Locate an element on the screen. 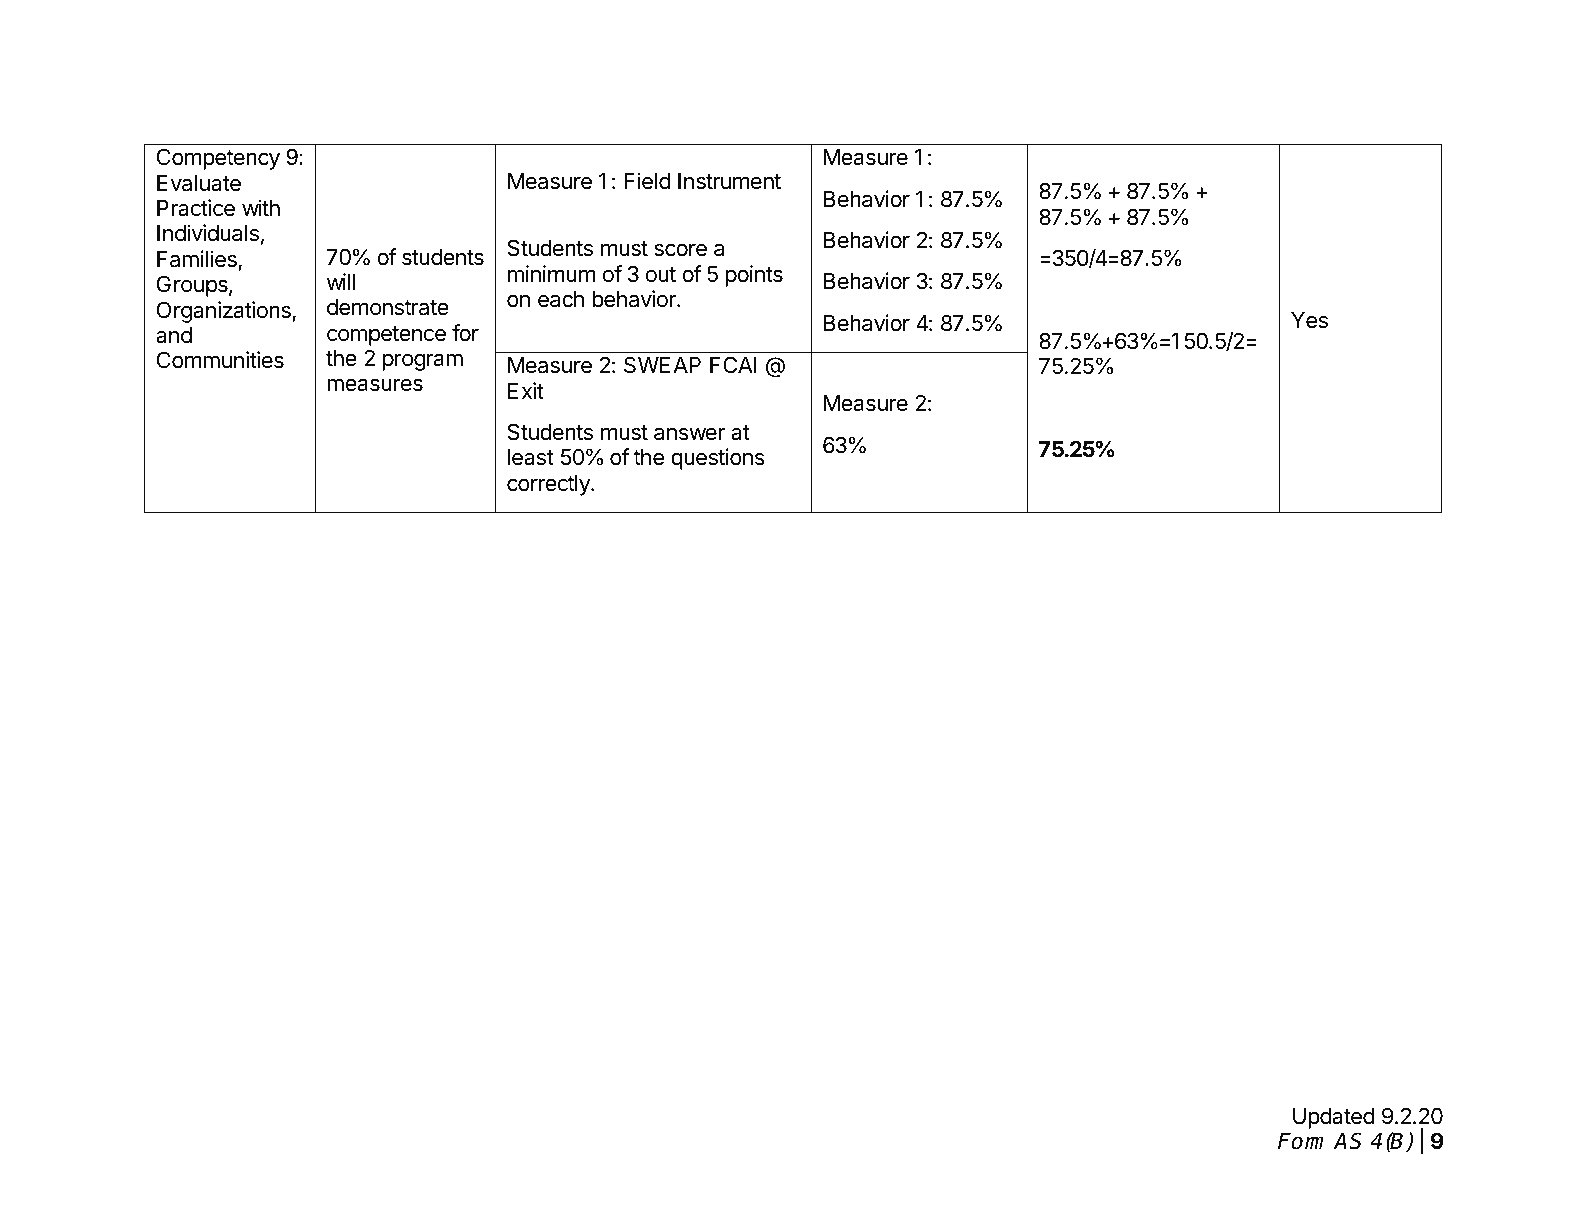  questions is located at coordinates (718, 459).
